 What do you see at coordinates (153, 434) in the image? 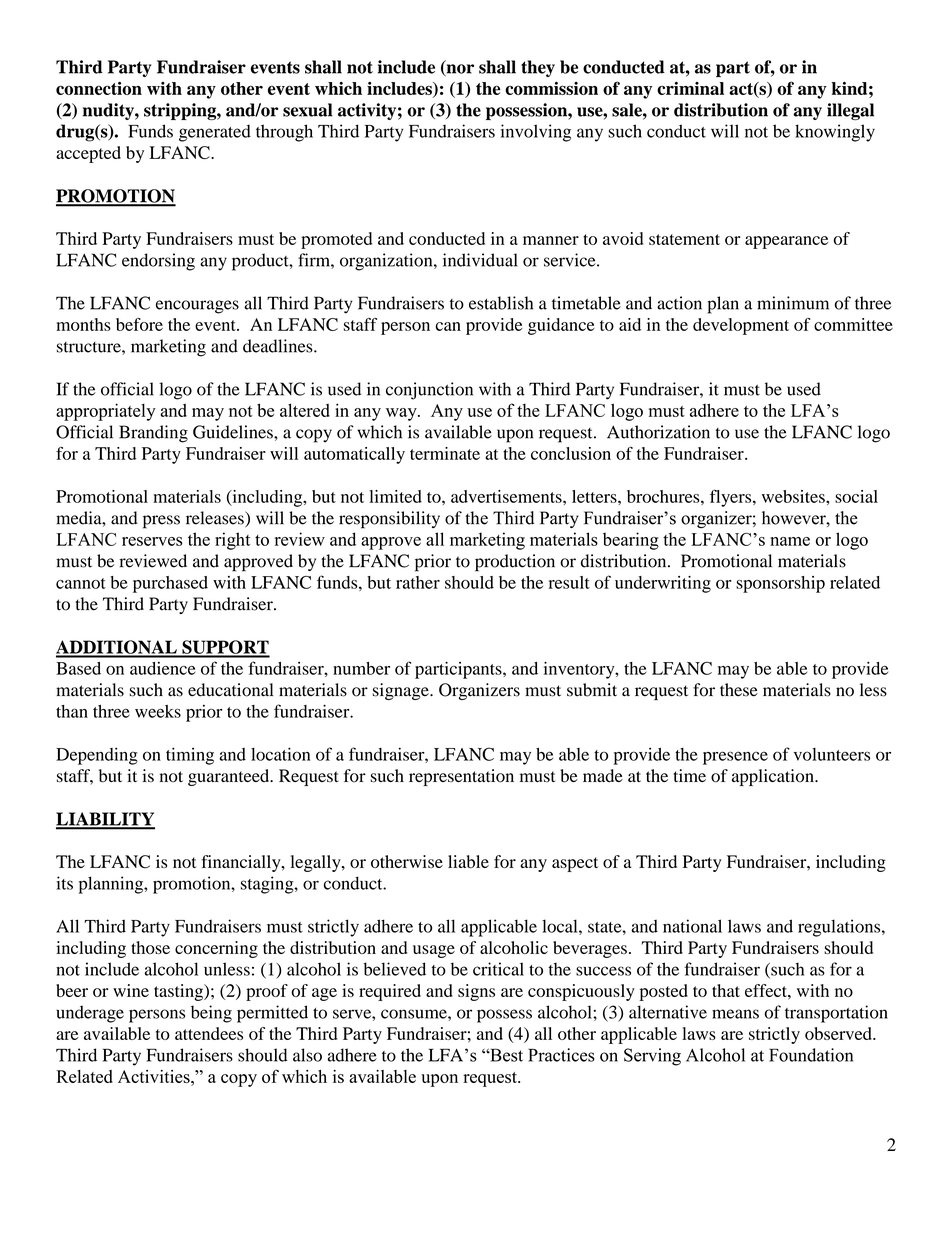
I see `Branding` at bounding box center [153, 434].
